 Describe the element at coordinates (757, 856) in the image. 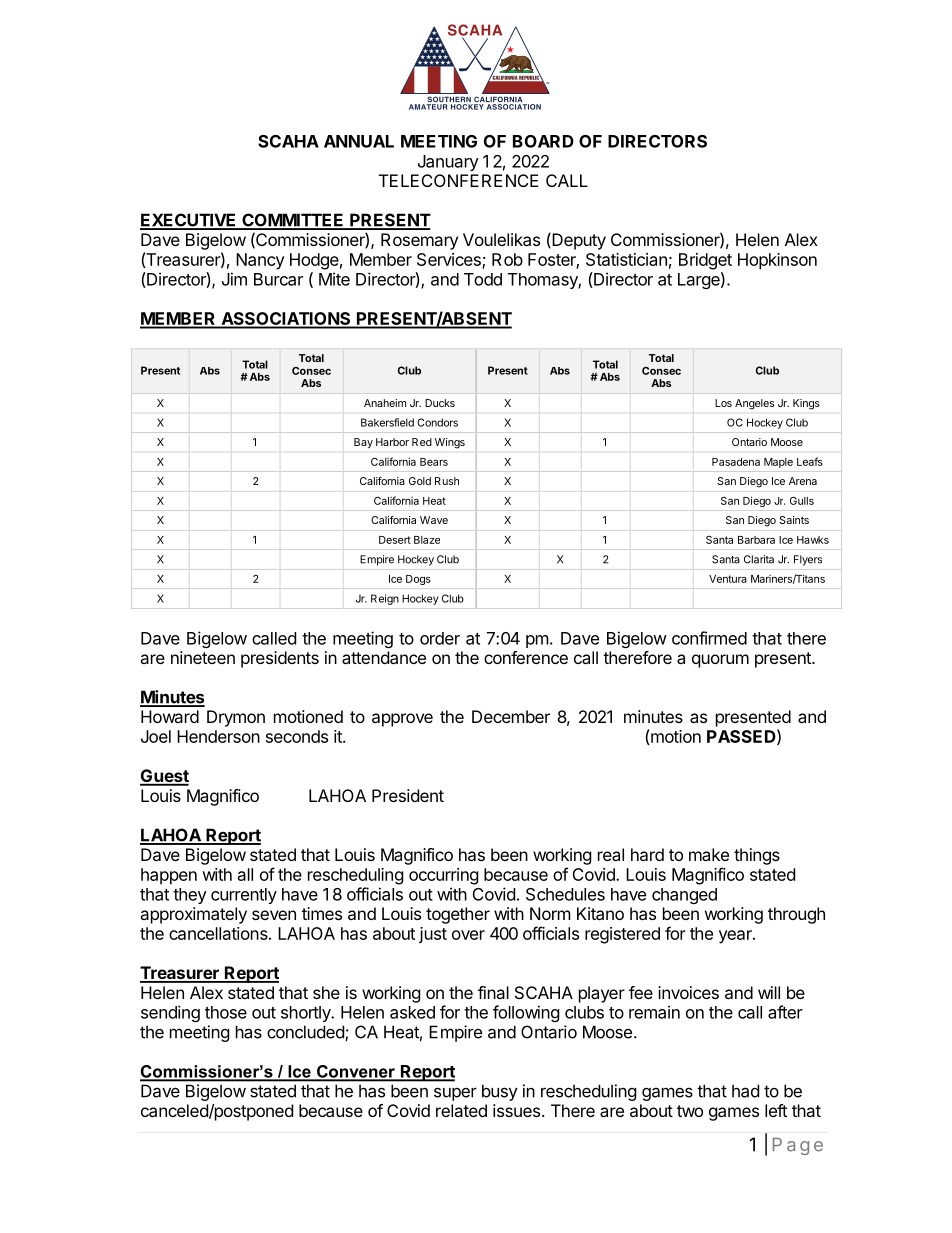

I see `things` at that location.
